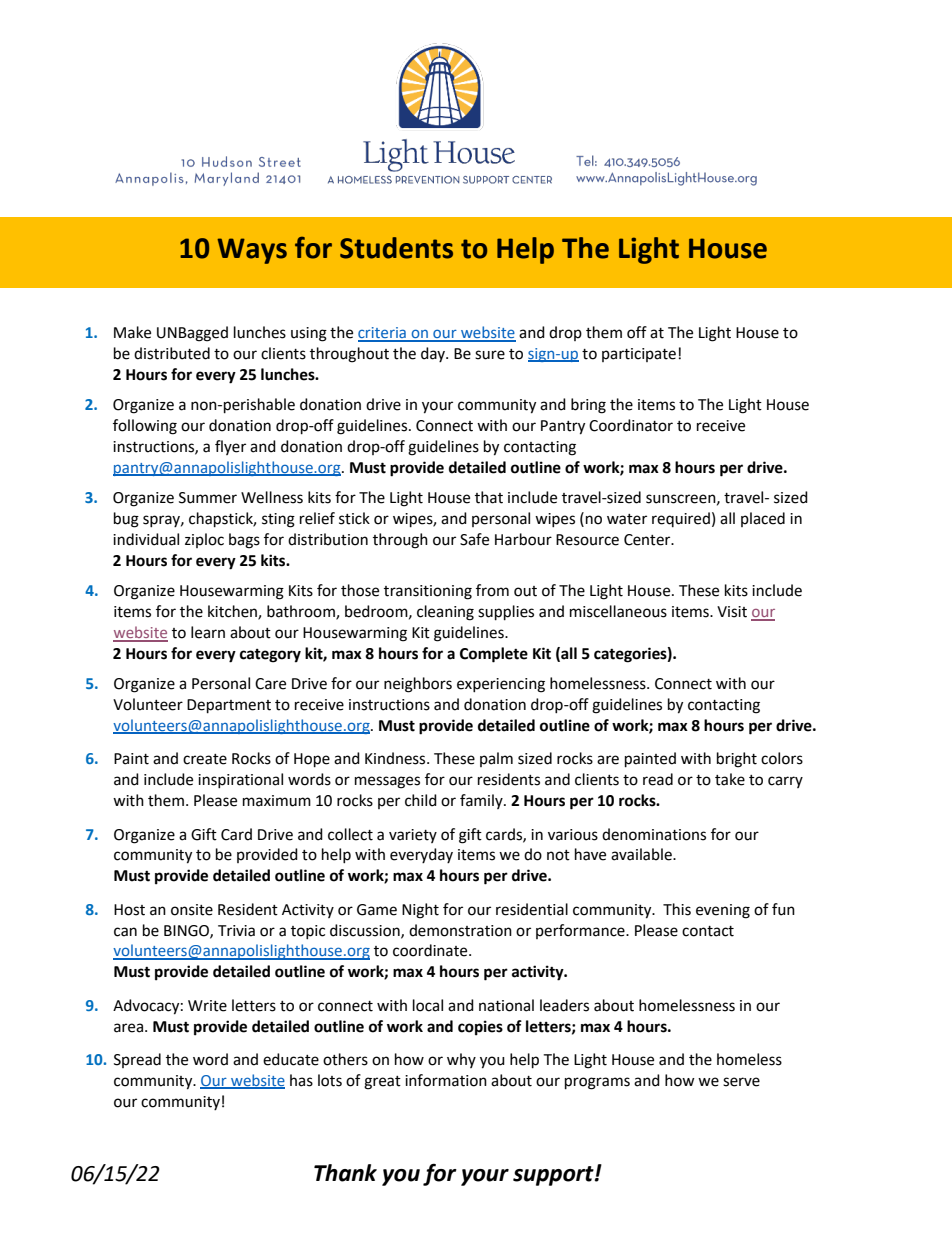 Image resolution: width=952 pixels, height=1233 pixels. I want to click on Students, so click(396, 248).
